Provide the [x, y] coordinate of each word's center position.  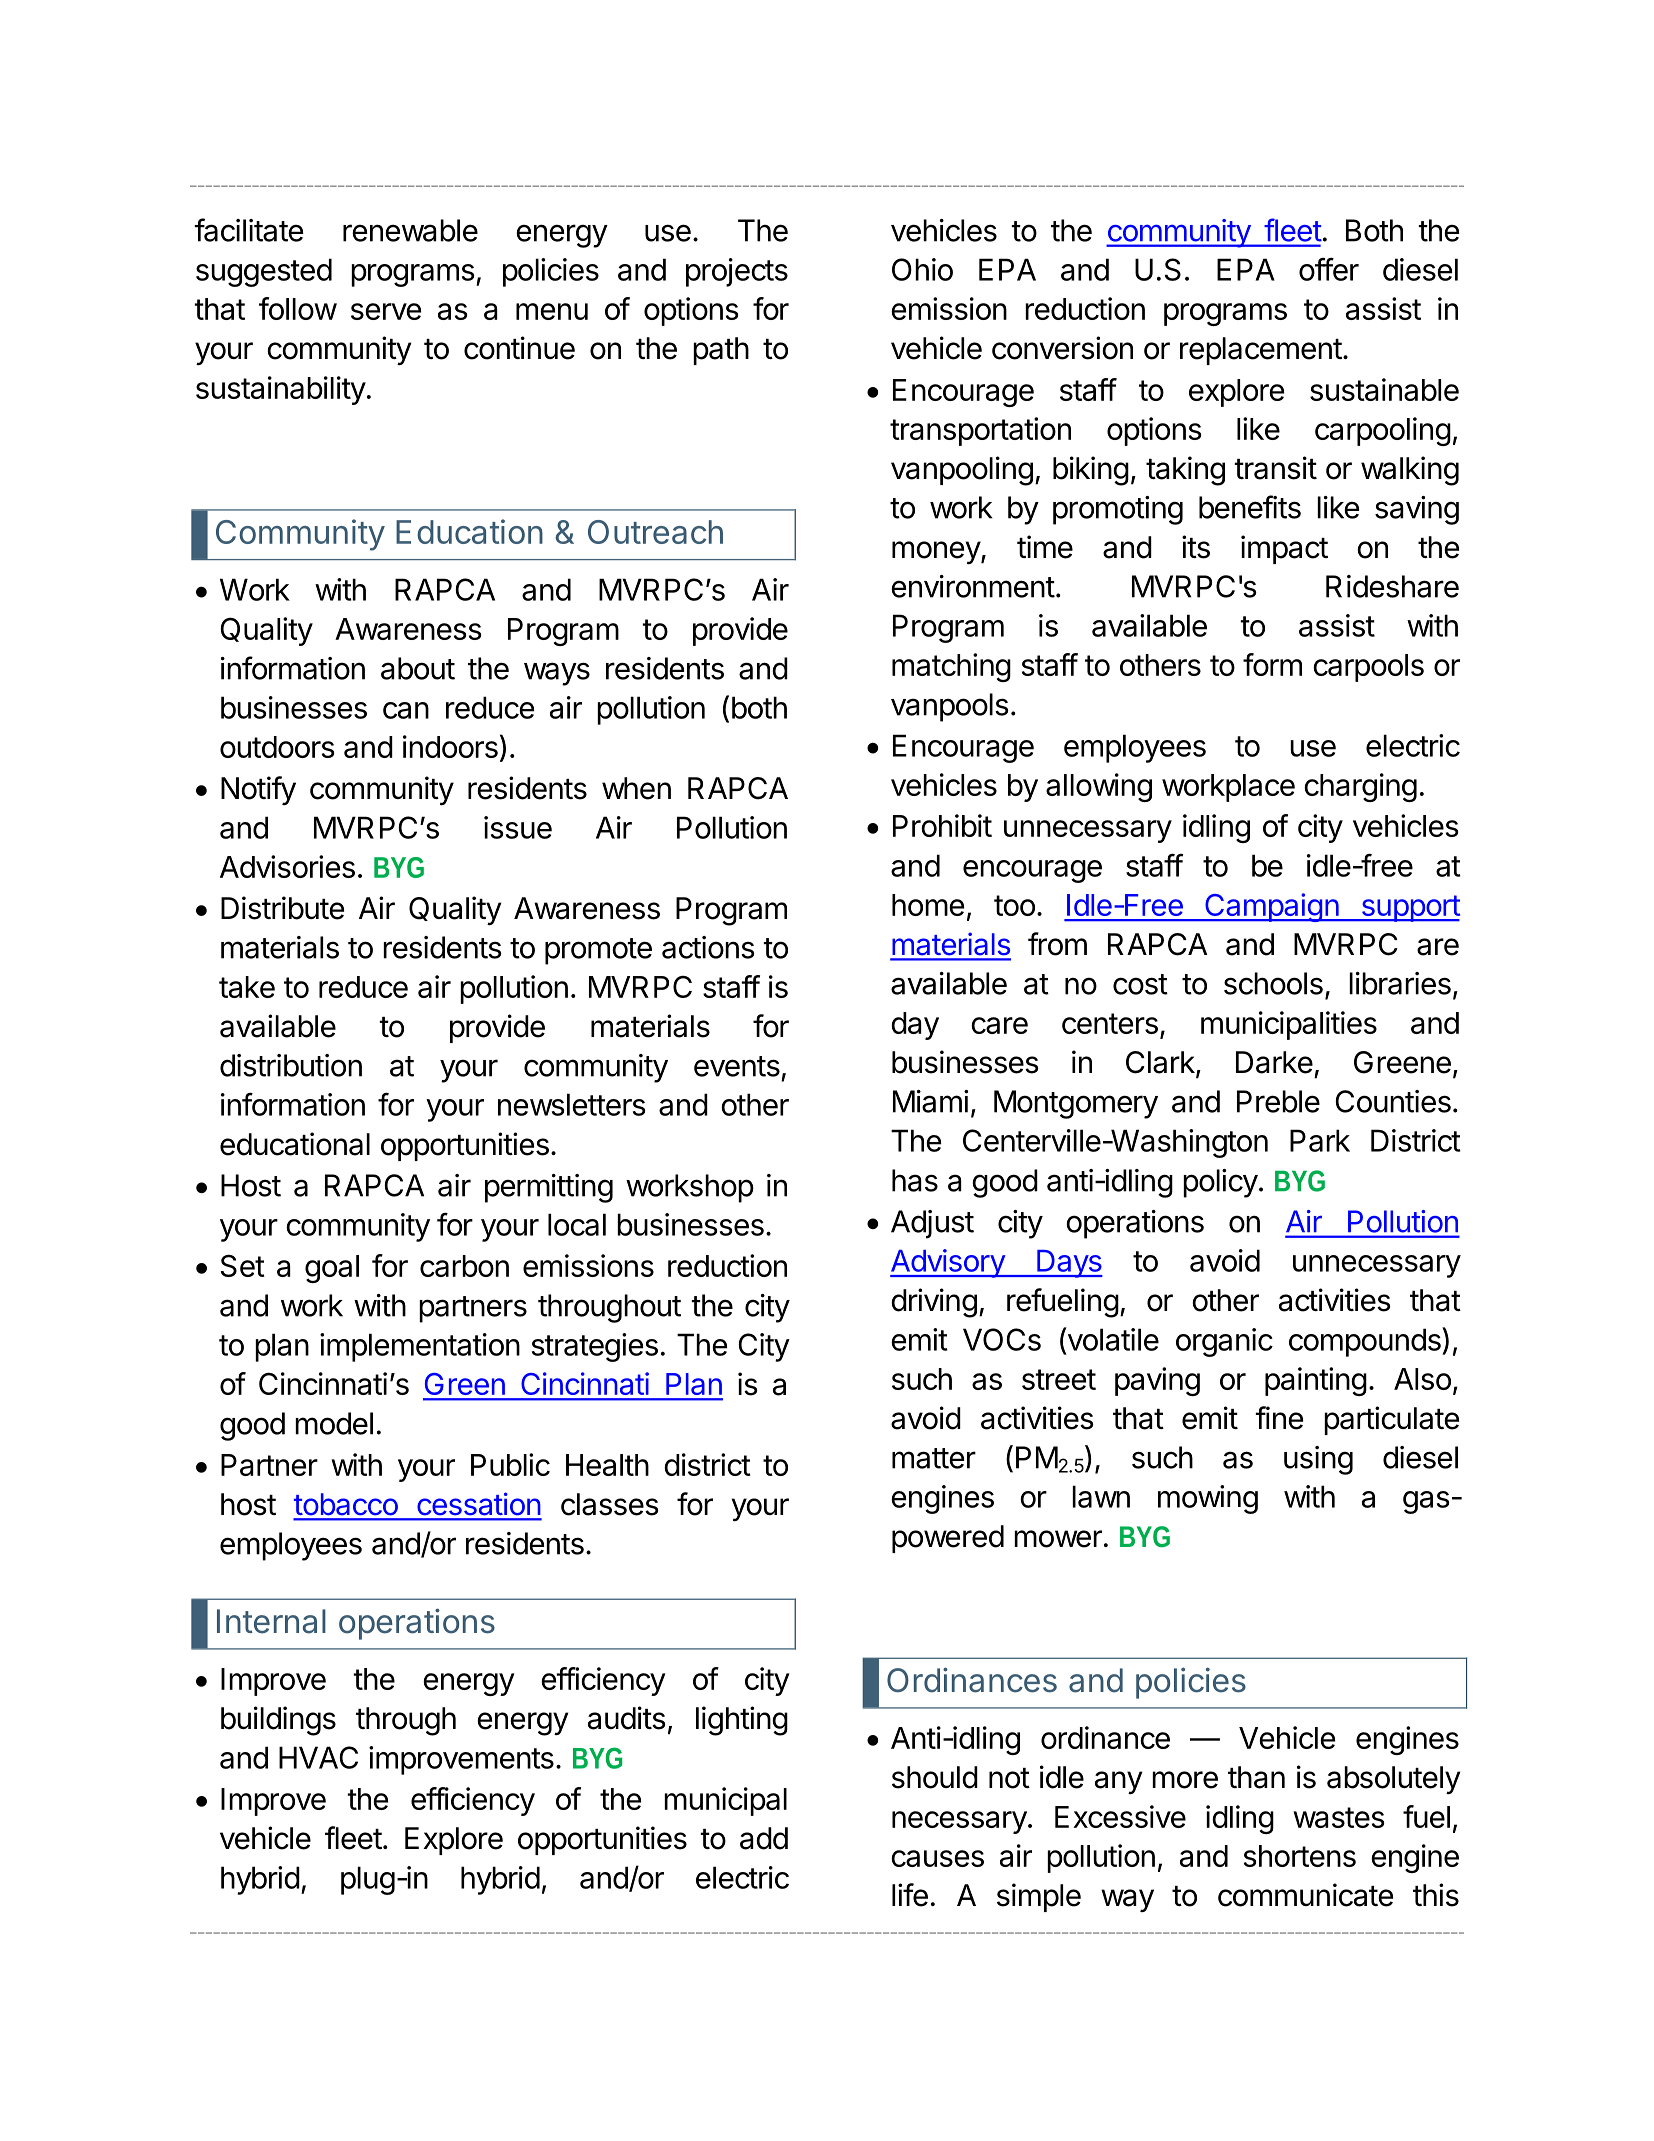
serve [386, 311]
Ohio [922, 269]
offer [1329, 269]
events [737, 1066]
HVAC [318, 1757]
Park [1320, 1140]
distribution [291, 1065]
